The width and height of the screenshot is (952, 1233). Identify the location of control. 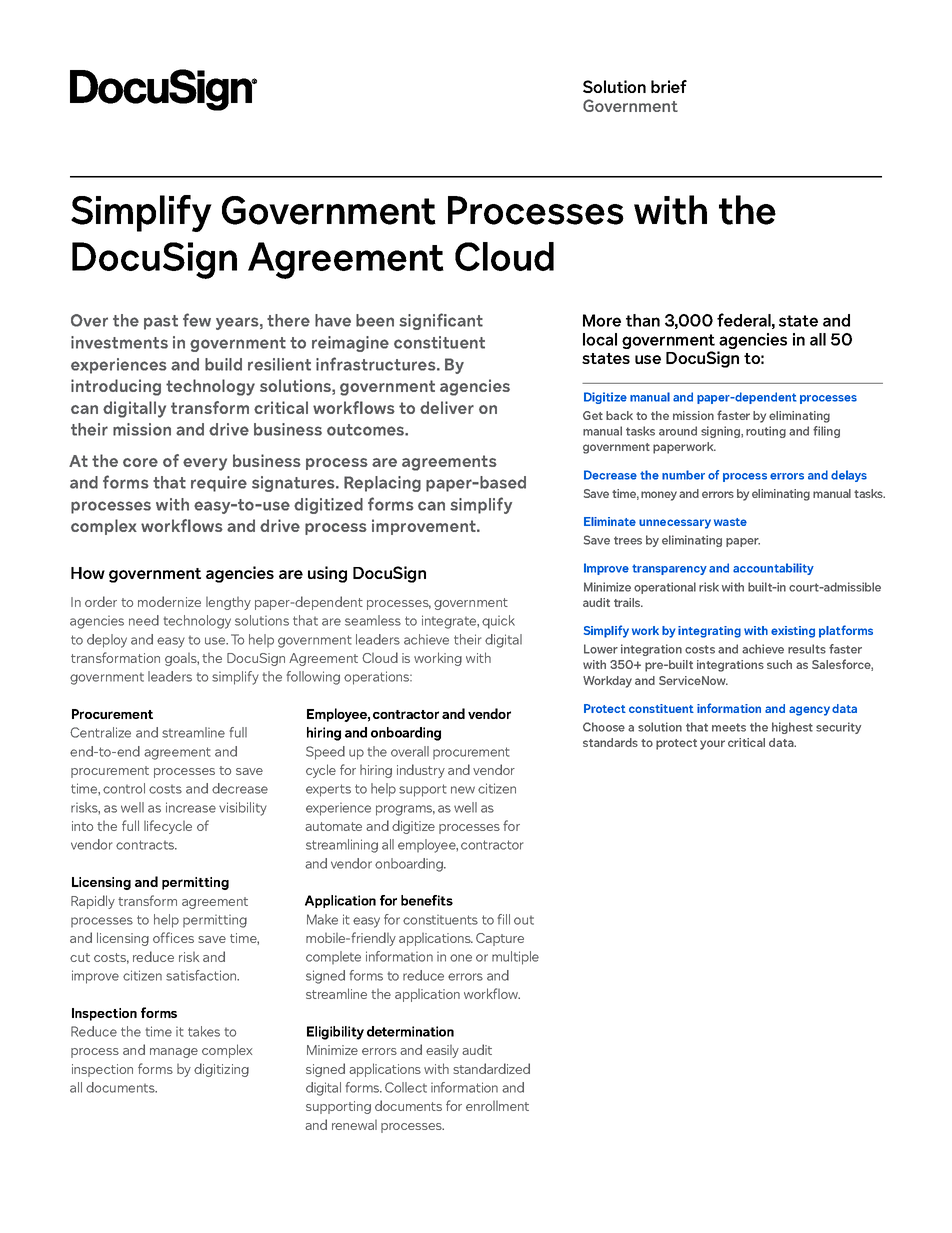
(124, 788).
